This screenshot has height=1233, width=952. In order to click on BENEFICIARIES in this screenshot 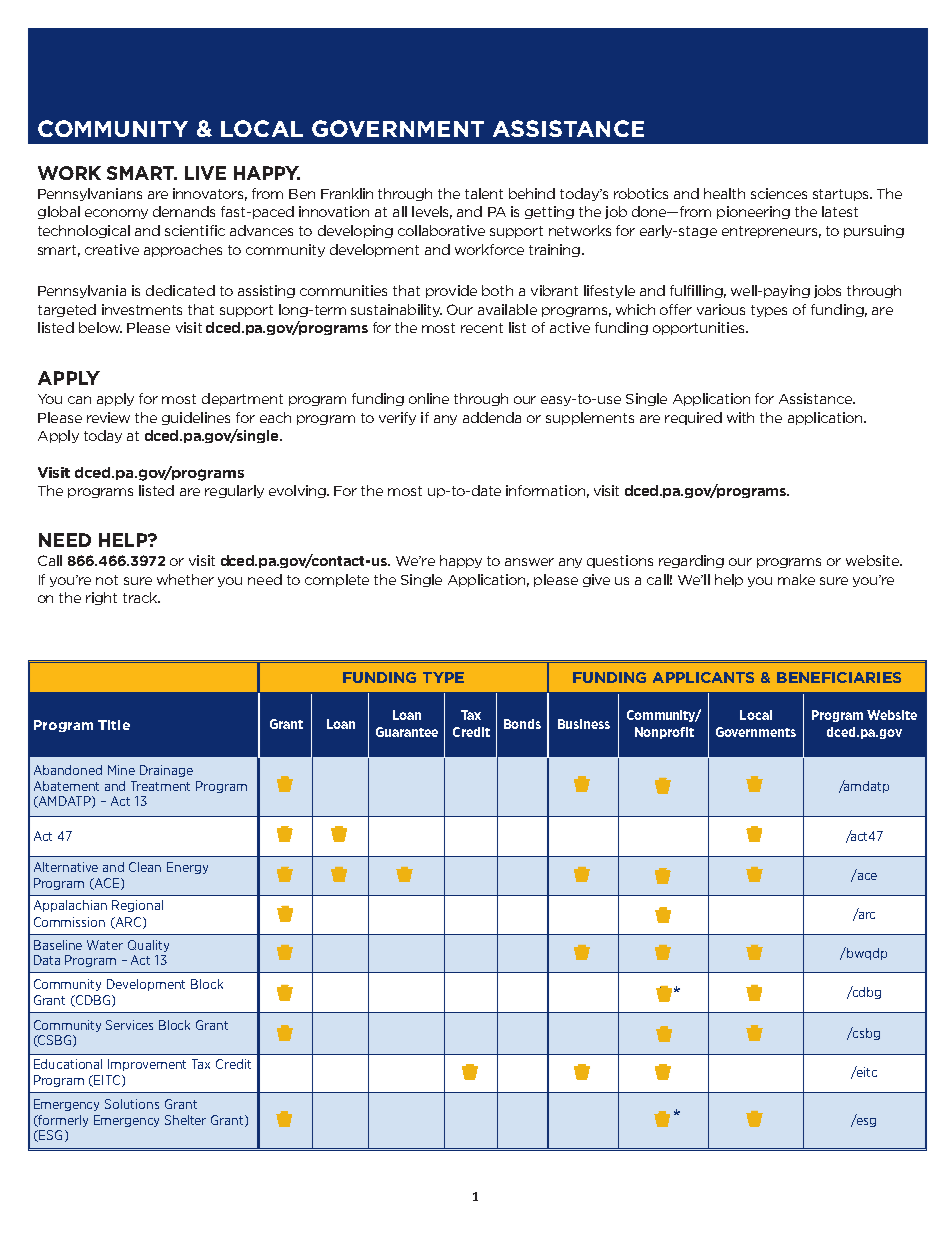, I will do `click(839, 677)`.
